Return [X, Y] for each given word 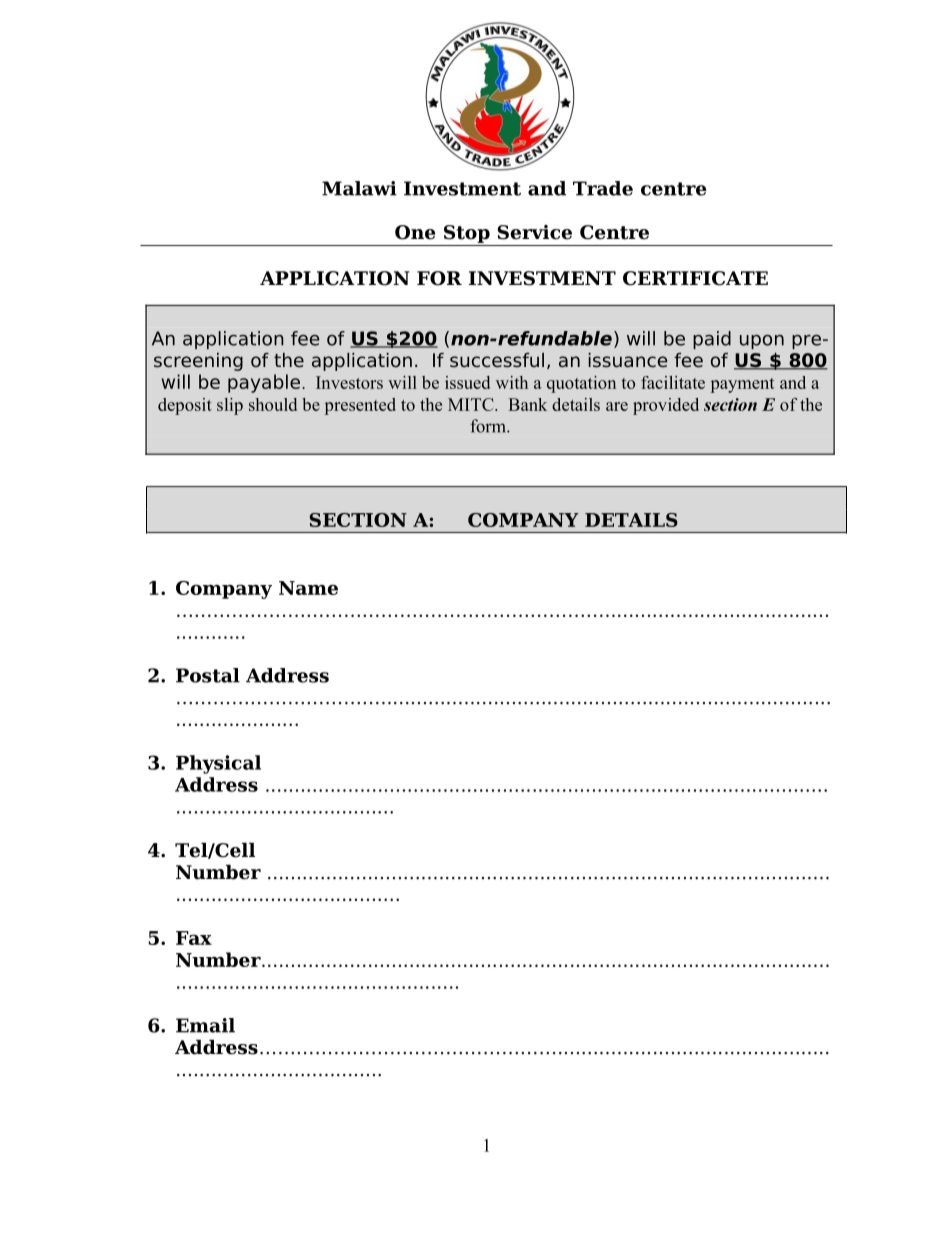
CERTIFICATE [695, 278]
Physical [218, 764]
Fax [194, 938]
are [617, 406]
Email [205, 1025]
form [489, 426]
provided [666, 406]
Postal [208, 675]
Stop [467, 234]
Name [308, 588]
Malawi [359, 188]
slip [230, 406]
